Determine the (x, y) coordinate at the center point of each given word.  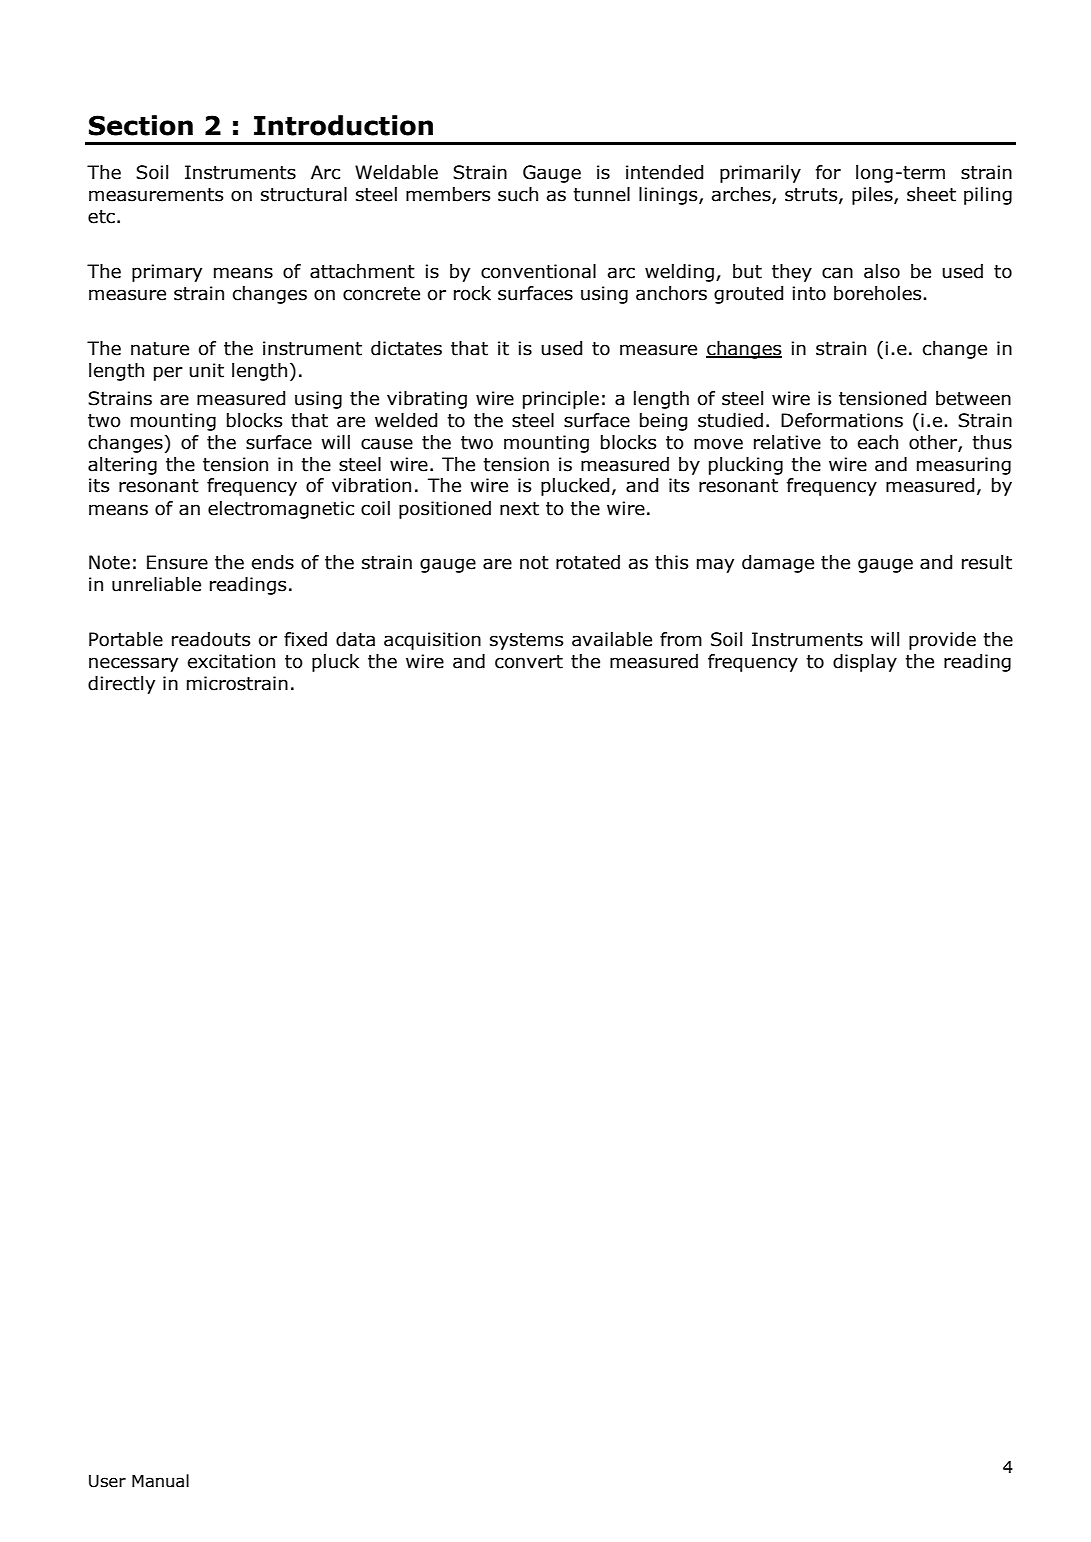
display (865, 663)
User (107, 1481)
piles (873, 196)
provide (942, 641)
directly (121, 685)
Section (141, 125)
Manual (160, 1481)
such (518, 194)
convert (529, 662)
